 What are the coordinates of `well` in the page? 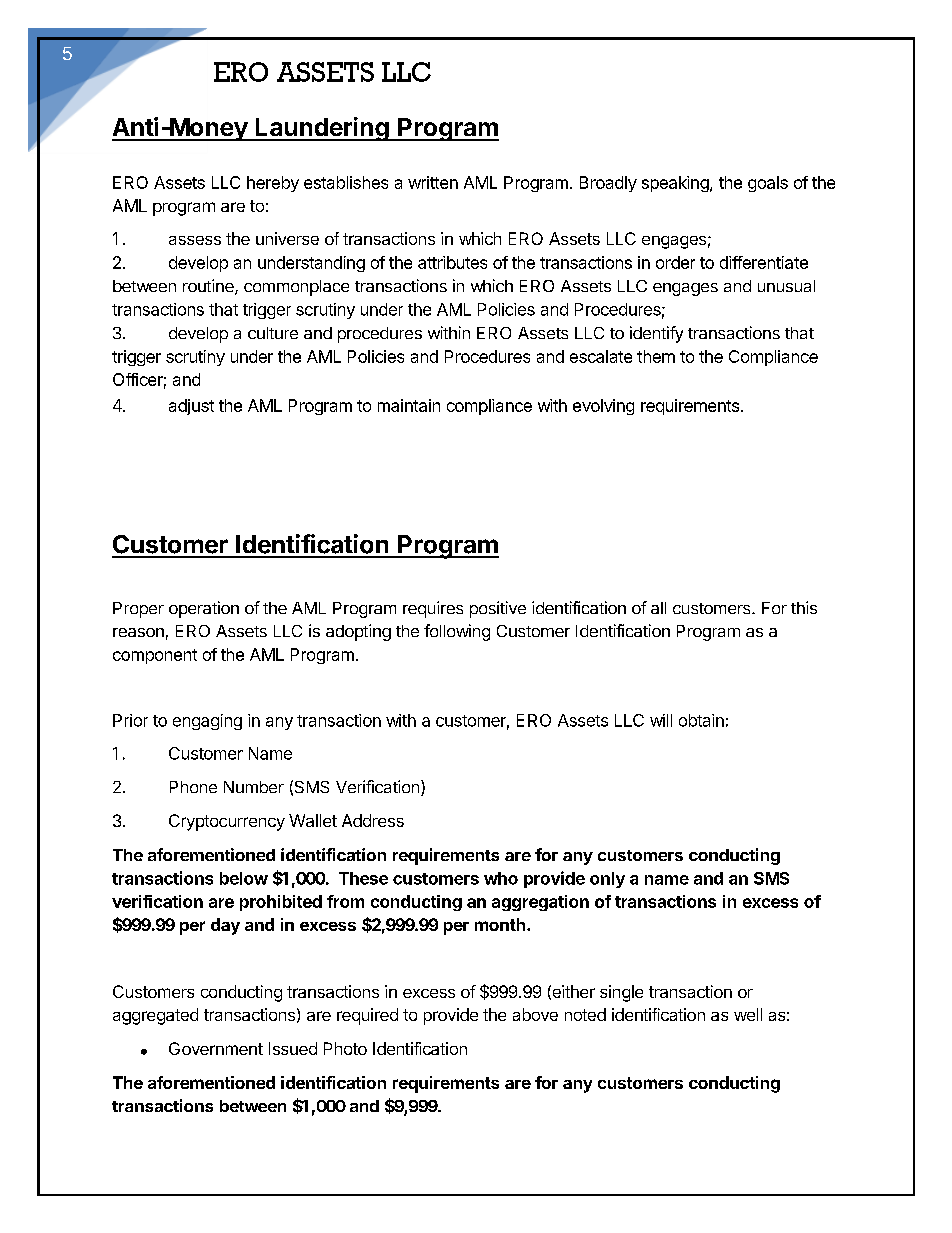 It's located at (748, 1014).
